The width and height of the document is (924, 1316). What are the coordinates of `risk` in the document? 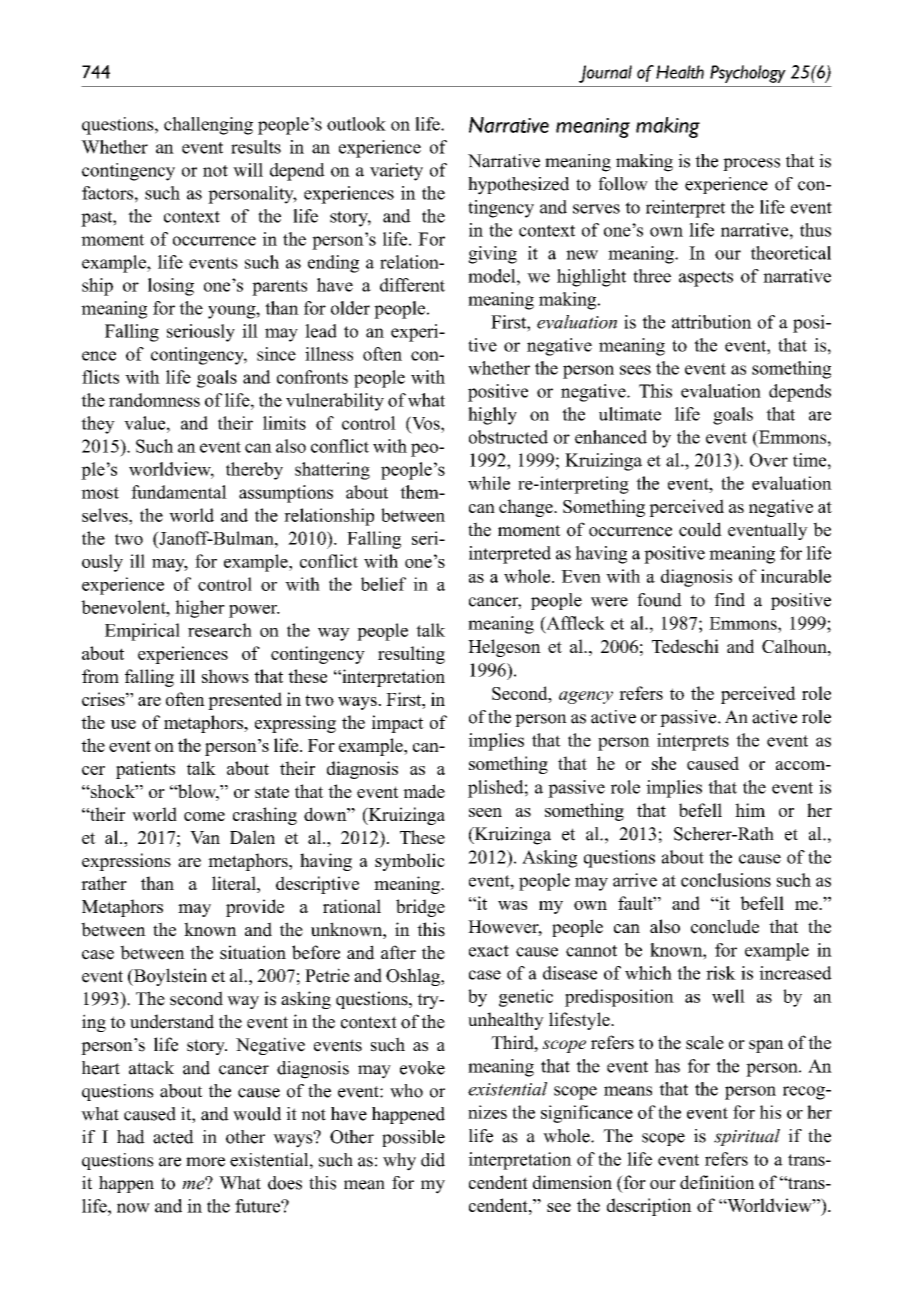 It's located at (721, 973).
